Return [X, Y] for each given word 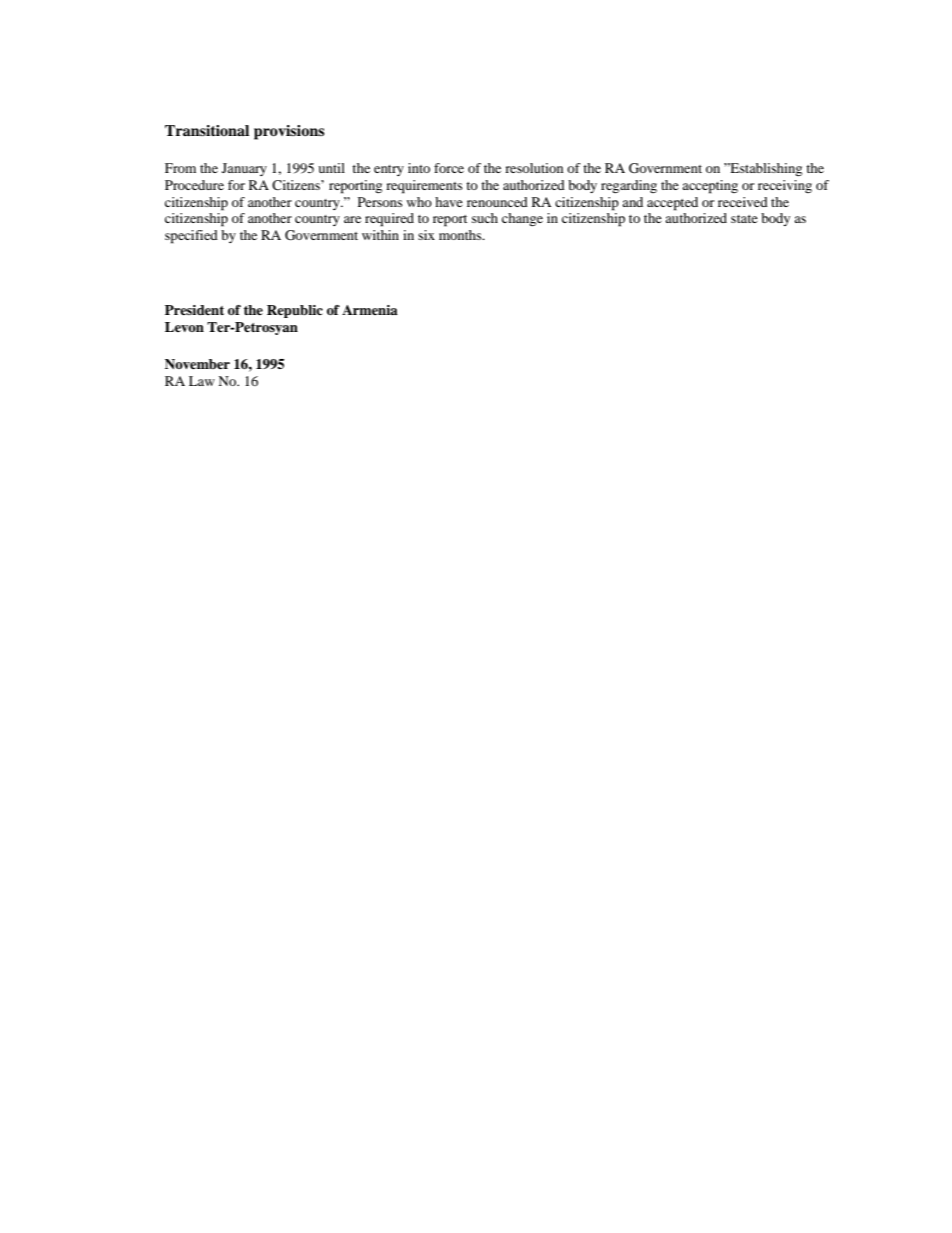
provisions [289, 132]
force [449, 168]
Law [202, 381]
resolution [534, 168]
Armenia [370, 310]
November [197, 364]
